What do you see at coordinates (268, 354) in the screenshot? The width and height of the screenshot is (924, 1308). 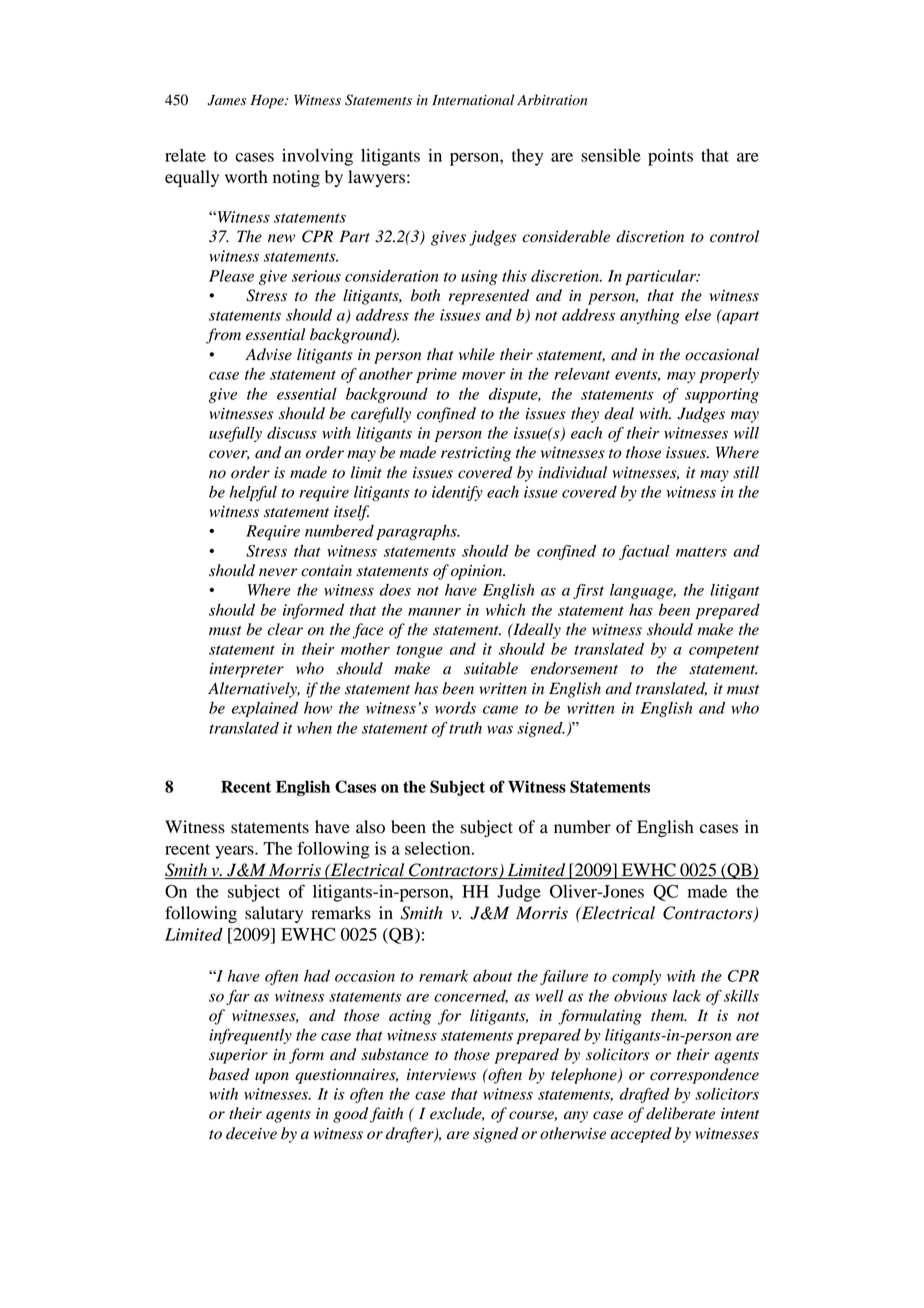 I see `Advise` at bounding box center [268, 354].
